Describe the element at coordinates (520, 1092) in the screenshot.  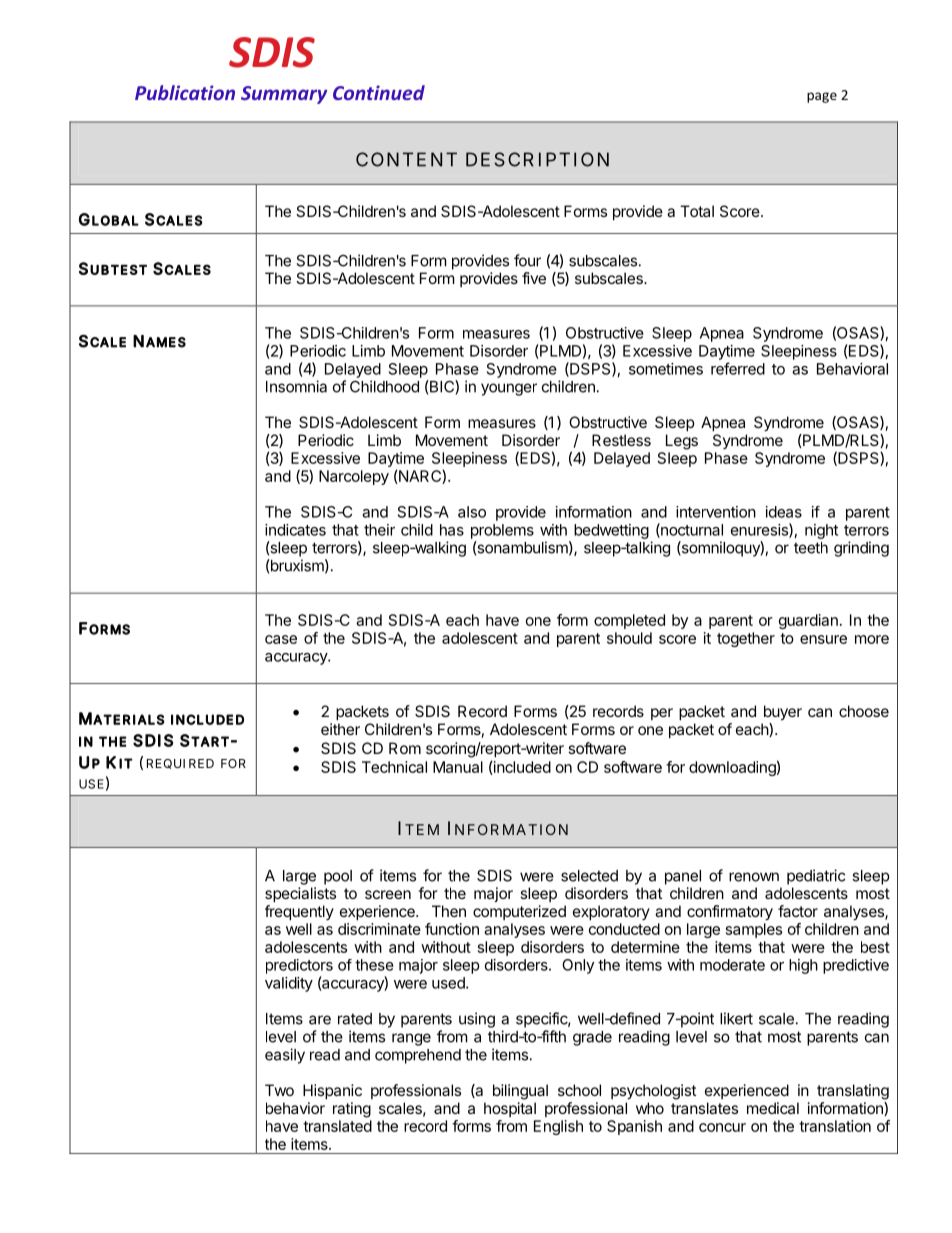
I see `bilingual` at that location.
